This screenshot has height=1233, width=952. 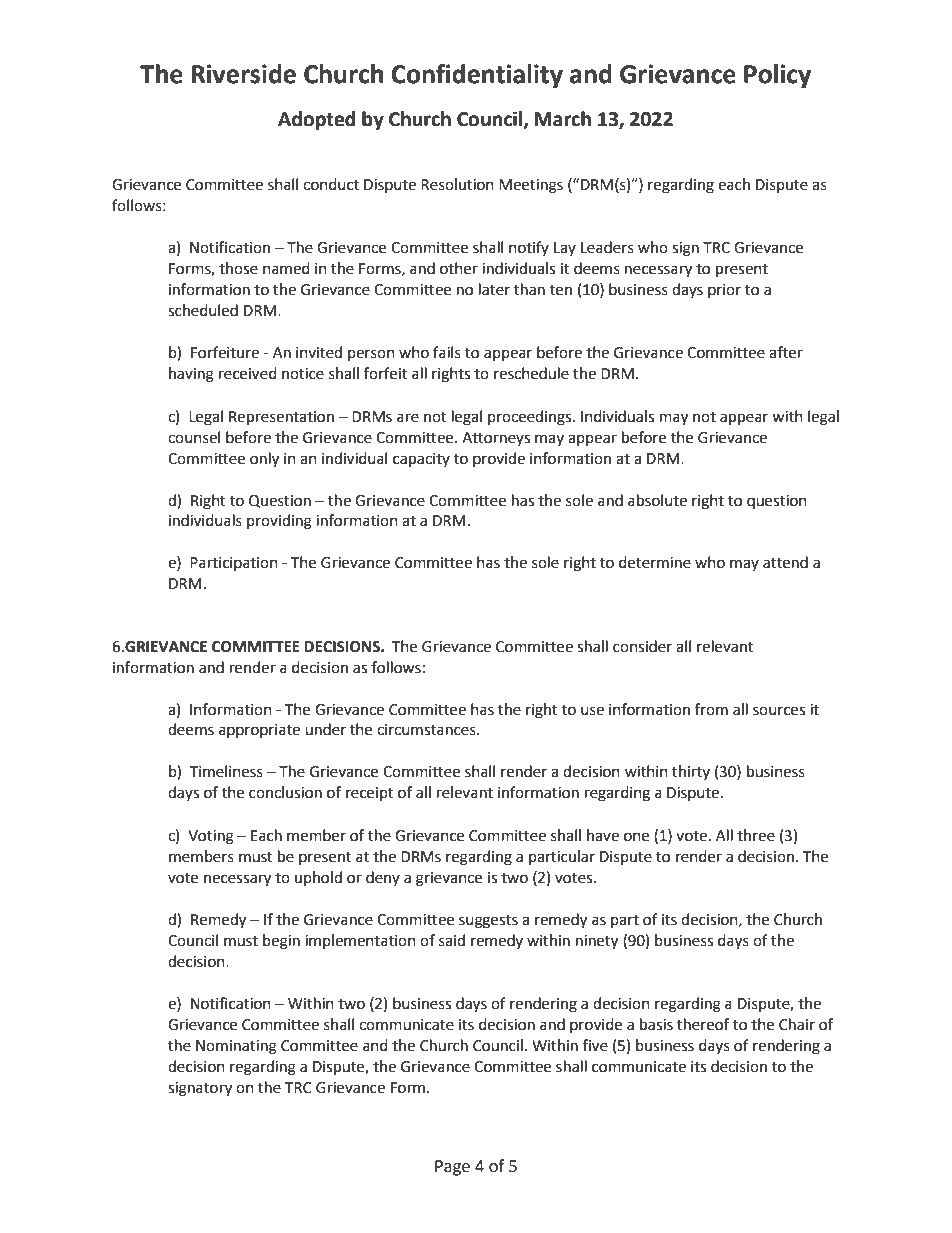 What do you see at coordinates (703, 1024) in the screenshot?
I see `thereof` at bounding box center [703, 1024].
